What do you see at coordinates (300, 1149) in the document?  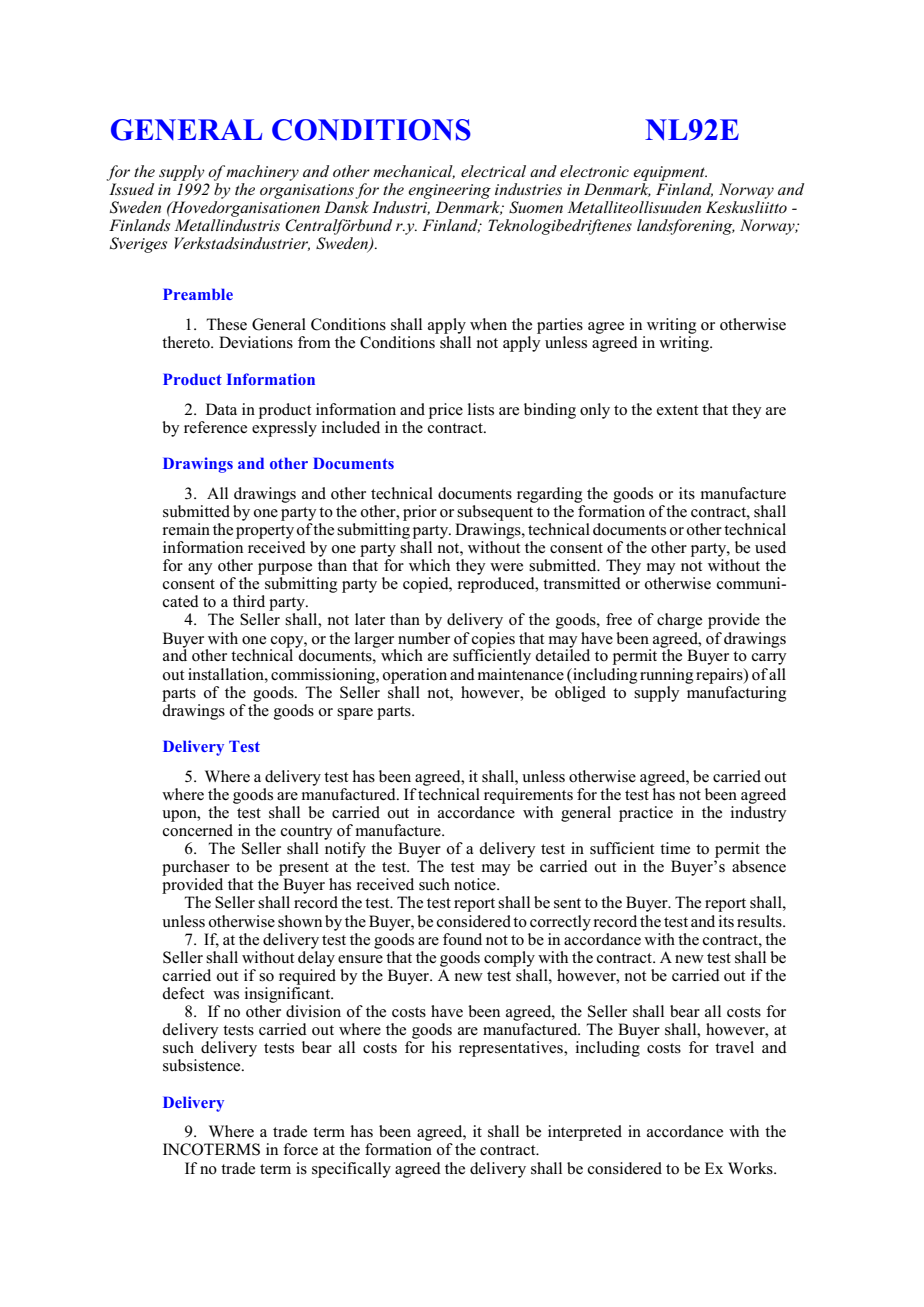 I see `force` at bounding box center [300, 1149].
